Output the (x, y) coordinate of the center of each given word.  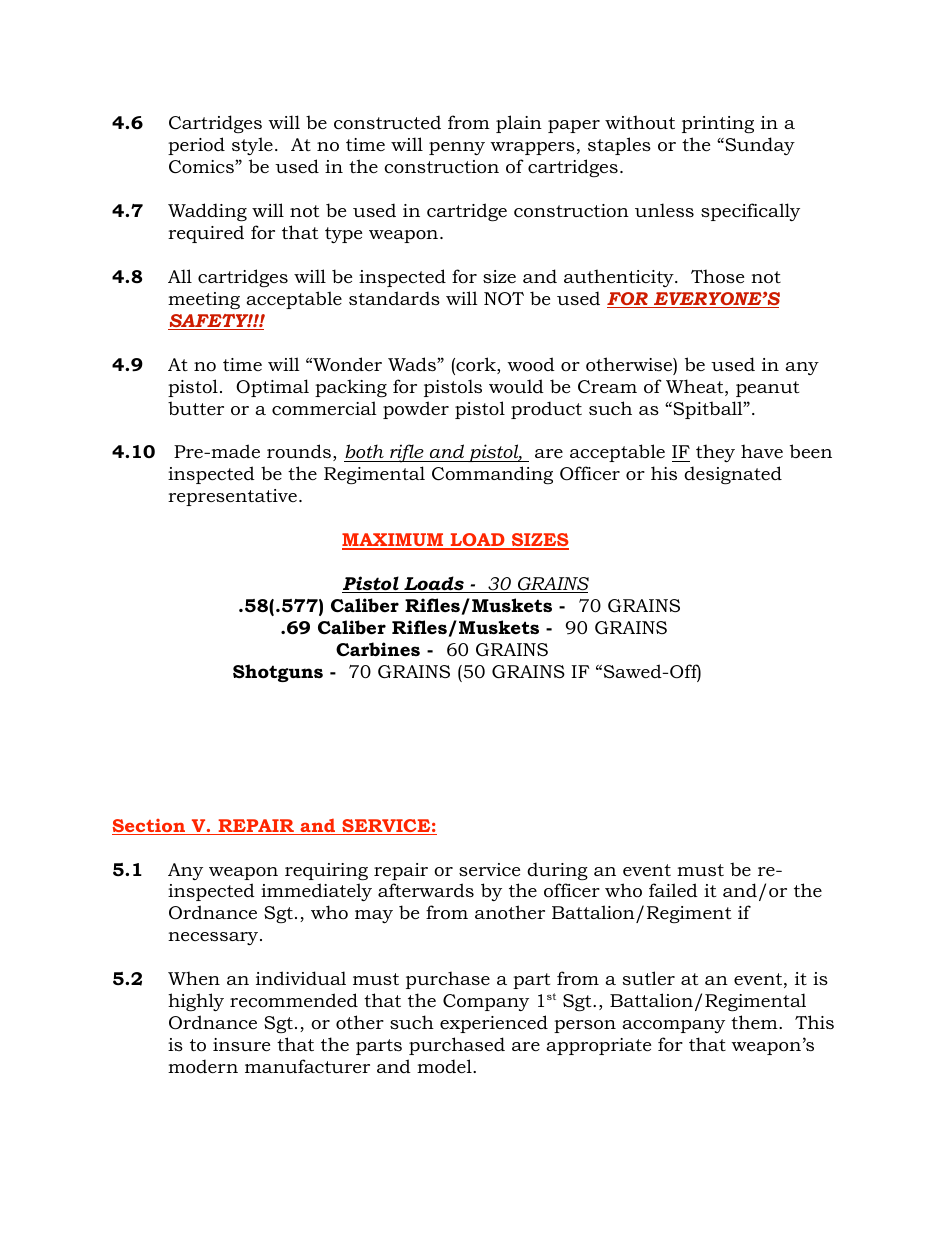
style (252, 146)
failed (673, 890)
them (755, 1022)
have (762, 451)
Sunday (759, 146)
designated (733, 475)
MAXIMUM (394, 541)
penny (457, 148)
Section (150, 827)
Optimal (272, 388)
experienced (494, 1024)
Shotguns (278, 673)
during (557, 871)
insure (241, 1044)
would (516, 386)
